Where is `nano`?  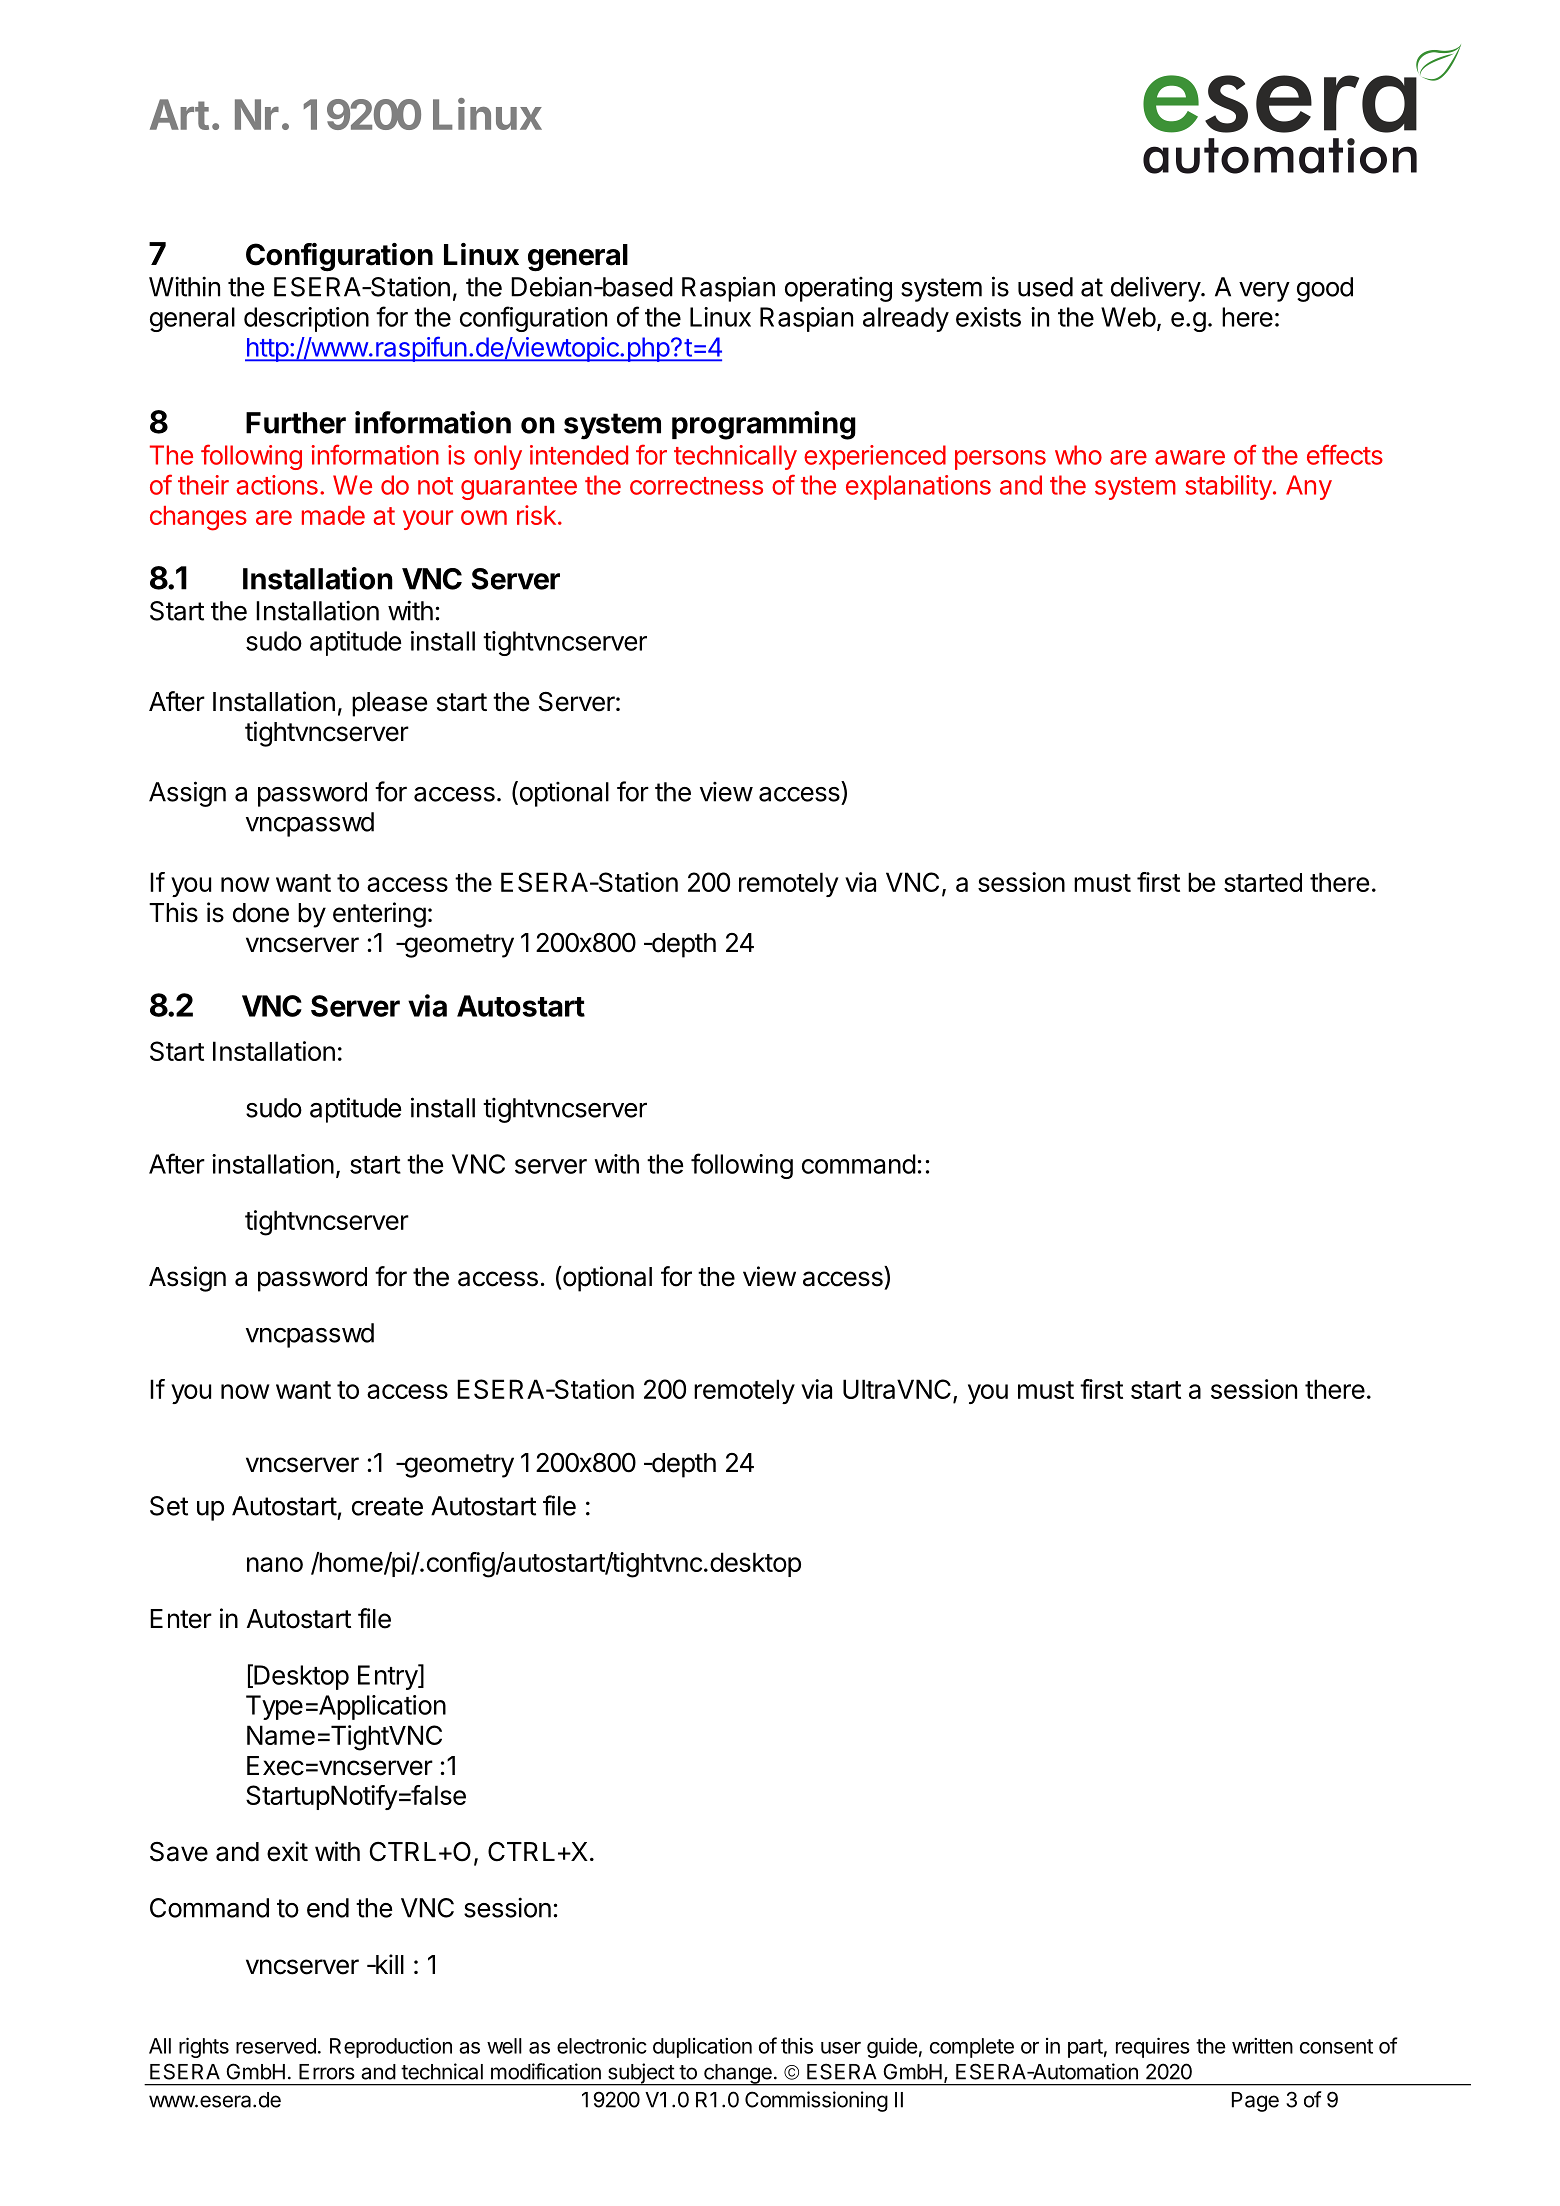 nano is located at coordinates (275, 1564).
